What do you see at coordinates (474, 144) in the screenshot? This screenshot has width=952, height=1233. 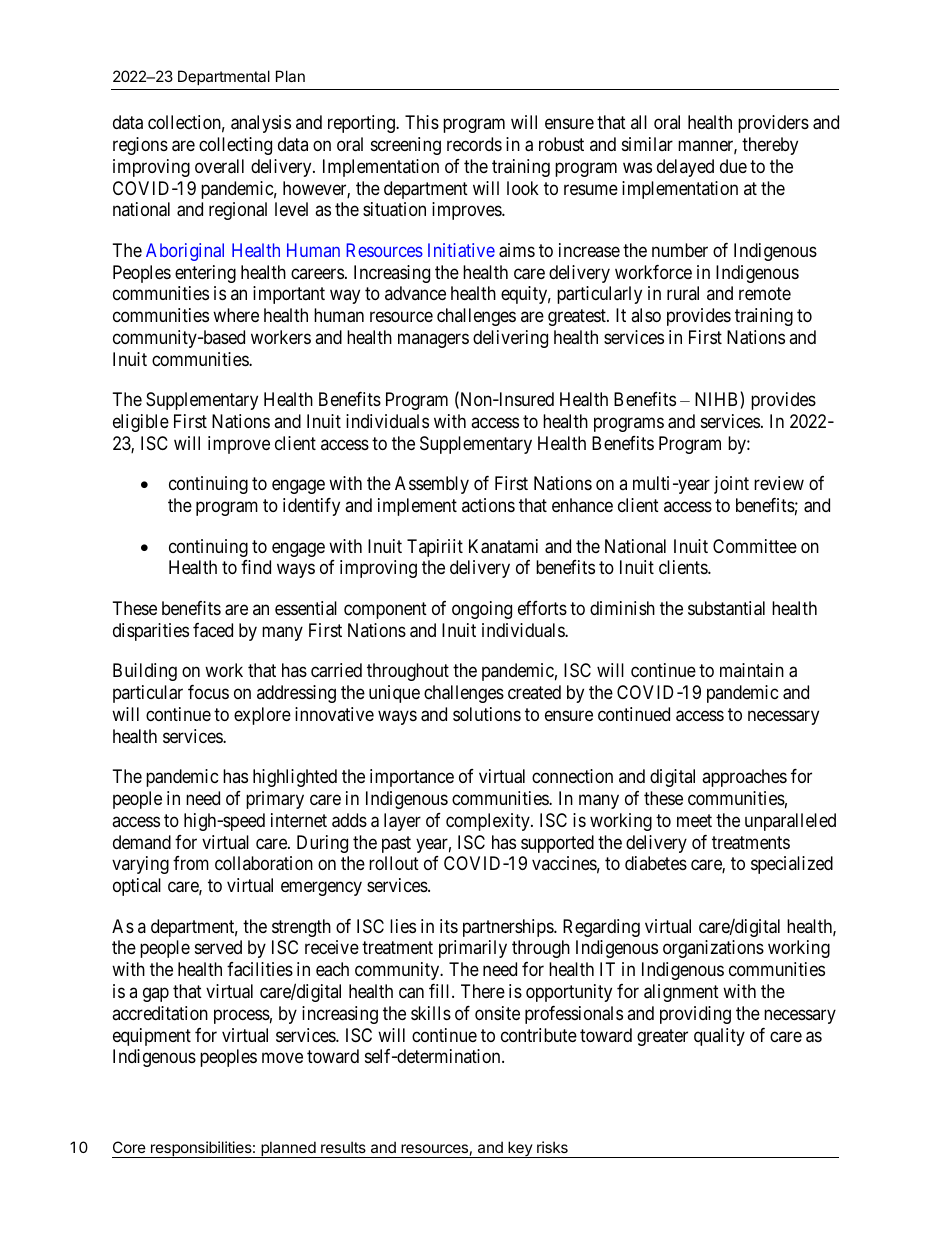 I see `records` at bounding box center [474, 144].
